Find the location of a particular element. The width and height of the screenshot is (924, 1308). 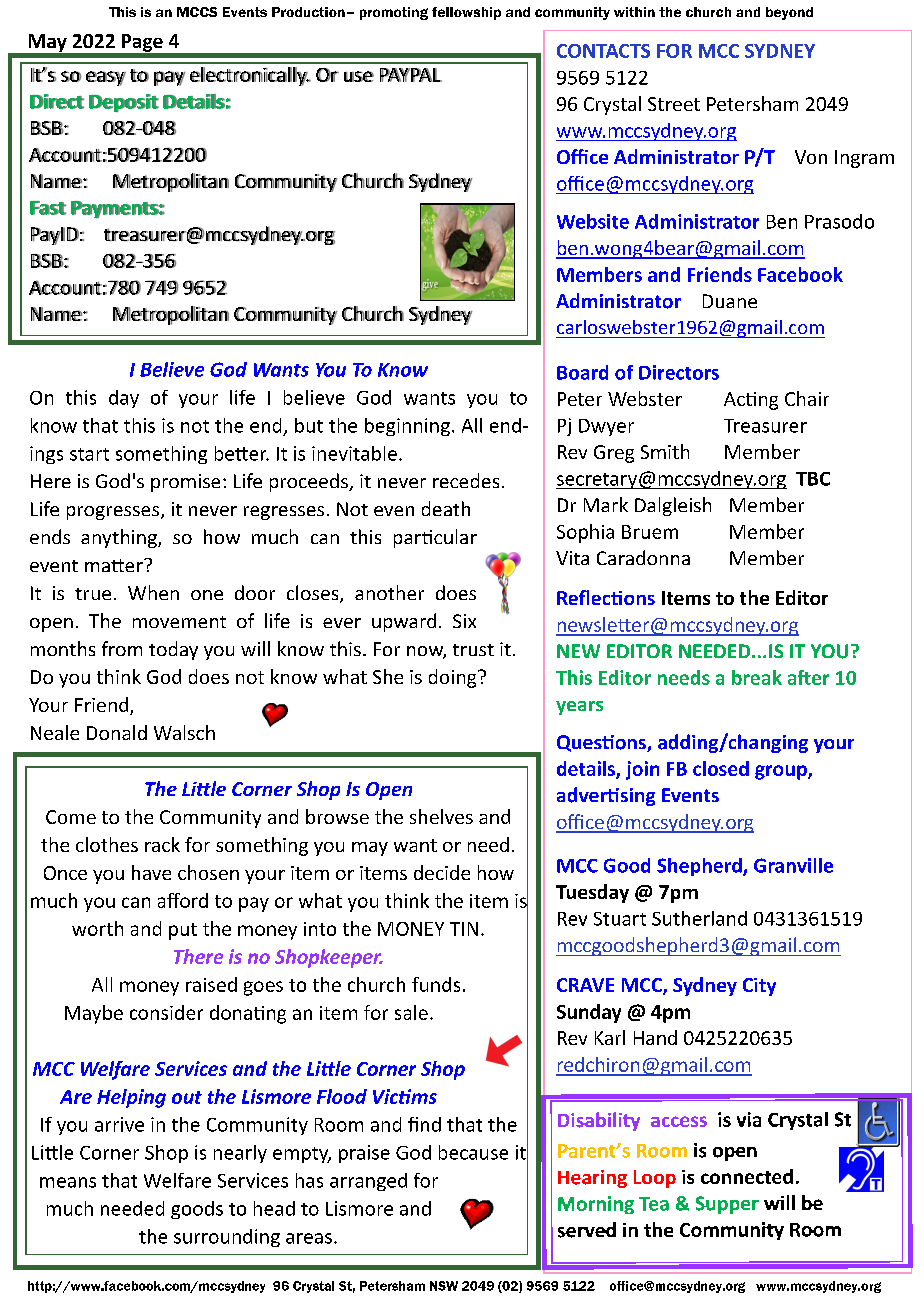

surrounding is located at coordinates (227, 1238).
